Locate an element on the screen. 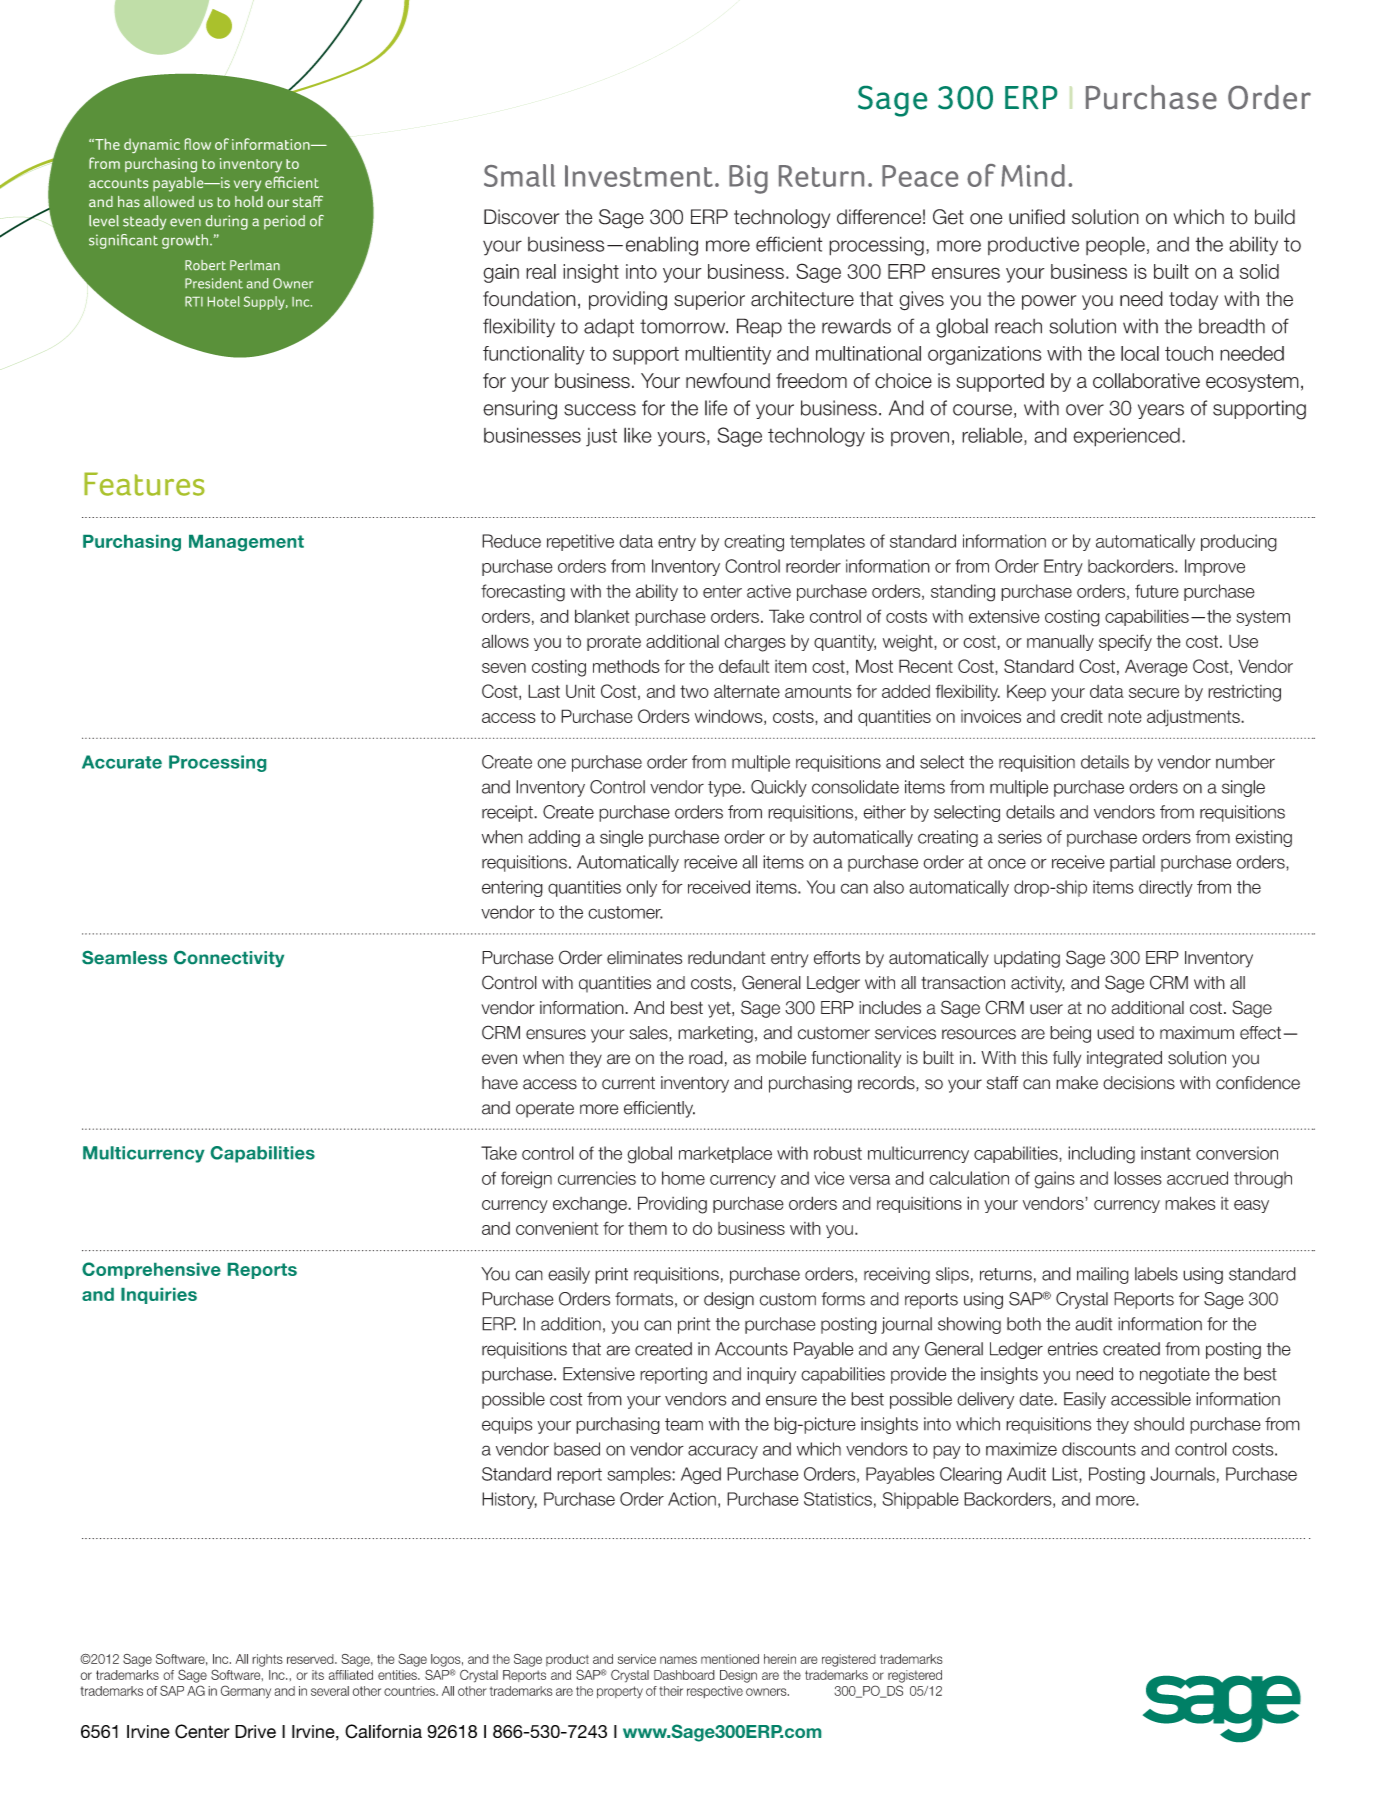 The image size is (1392, 1802). people is located at coordinates (1115, 245).
